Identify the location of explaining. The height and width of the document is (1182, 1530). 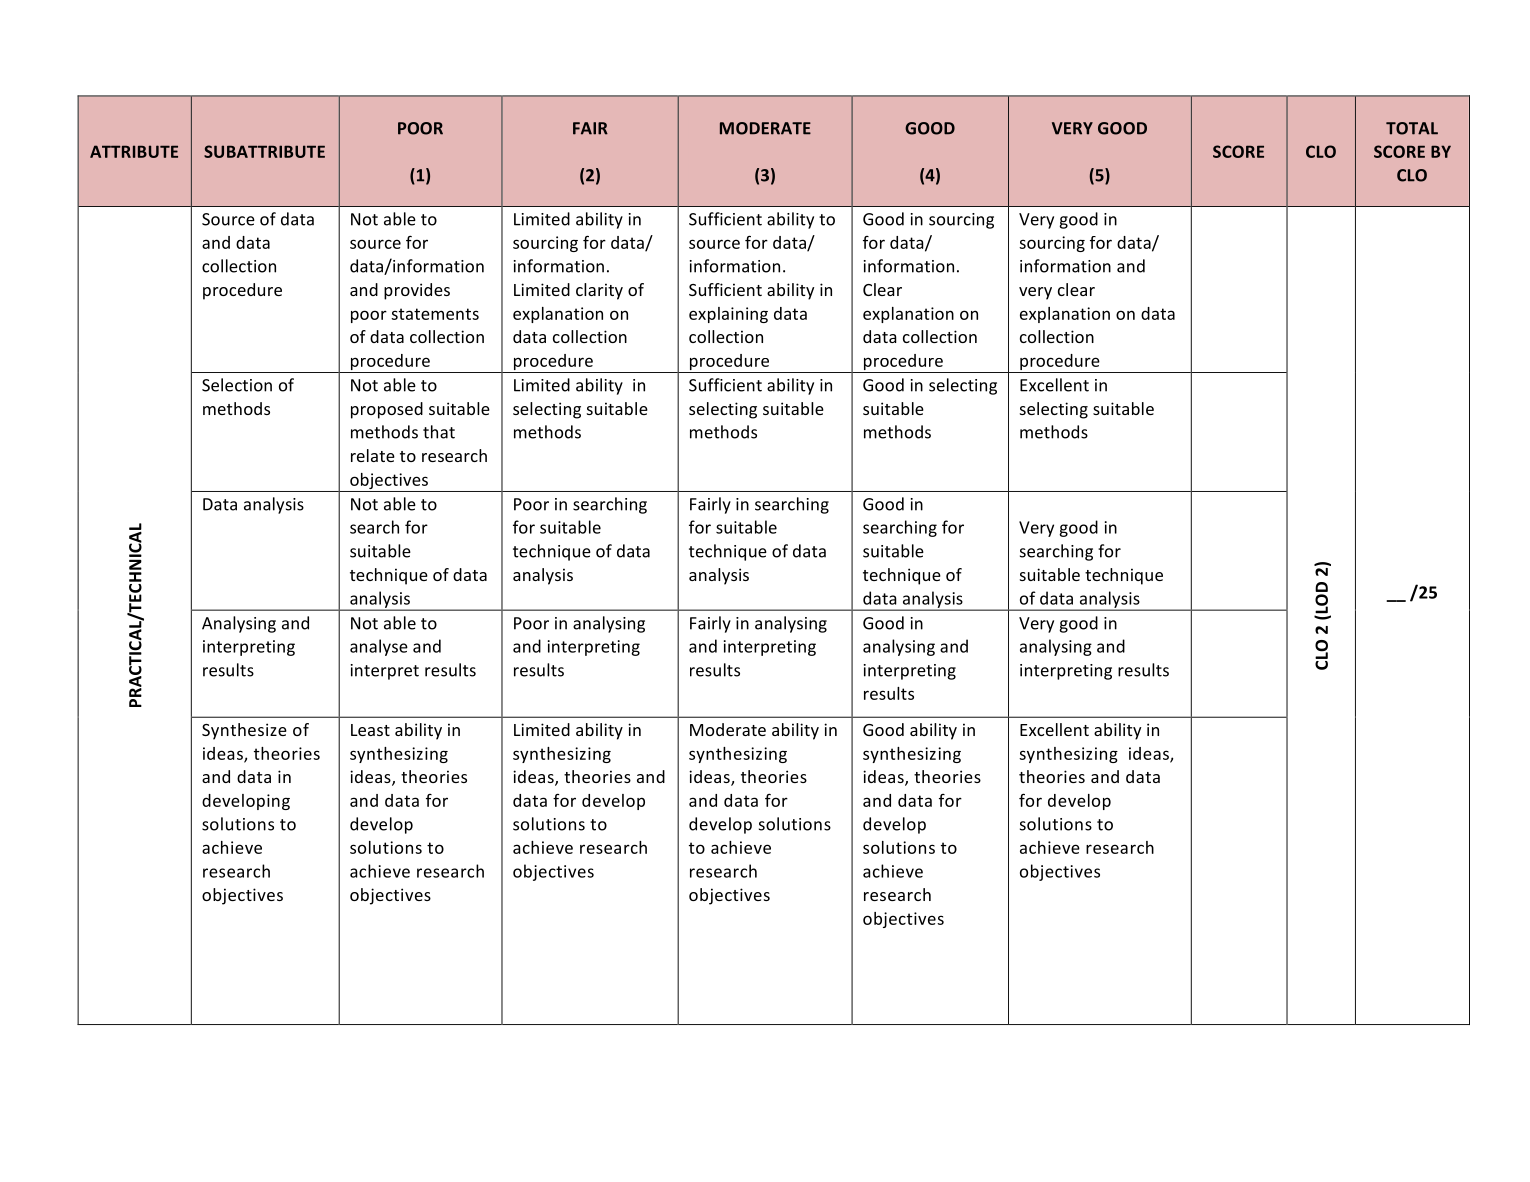
(728, 315).
